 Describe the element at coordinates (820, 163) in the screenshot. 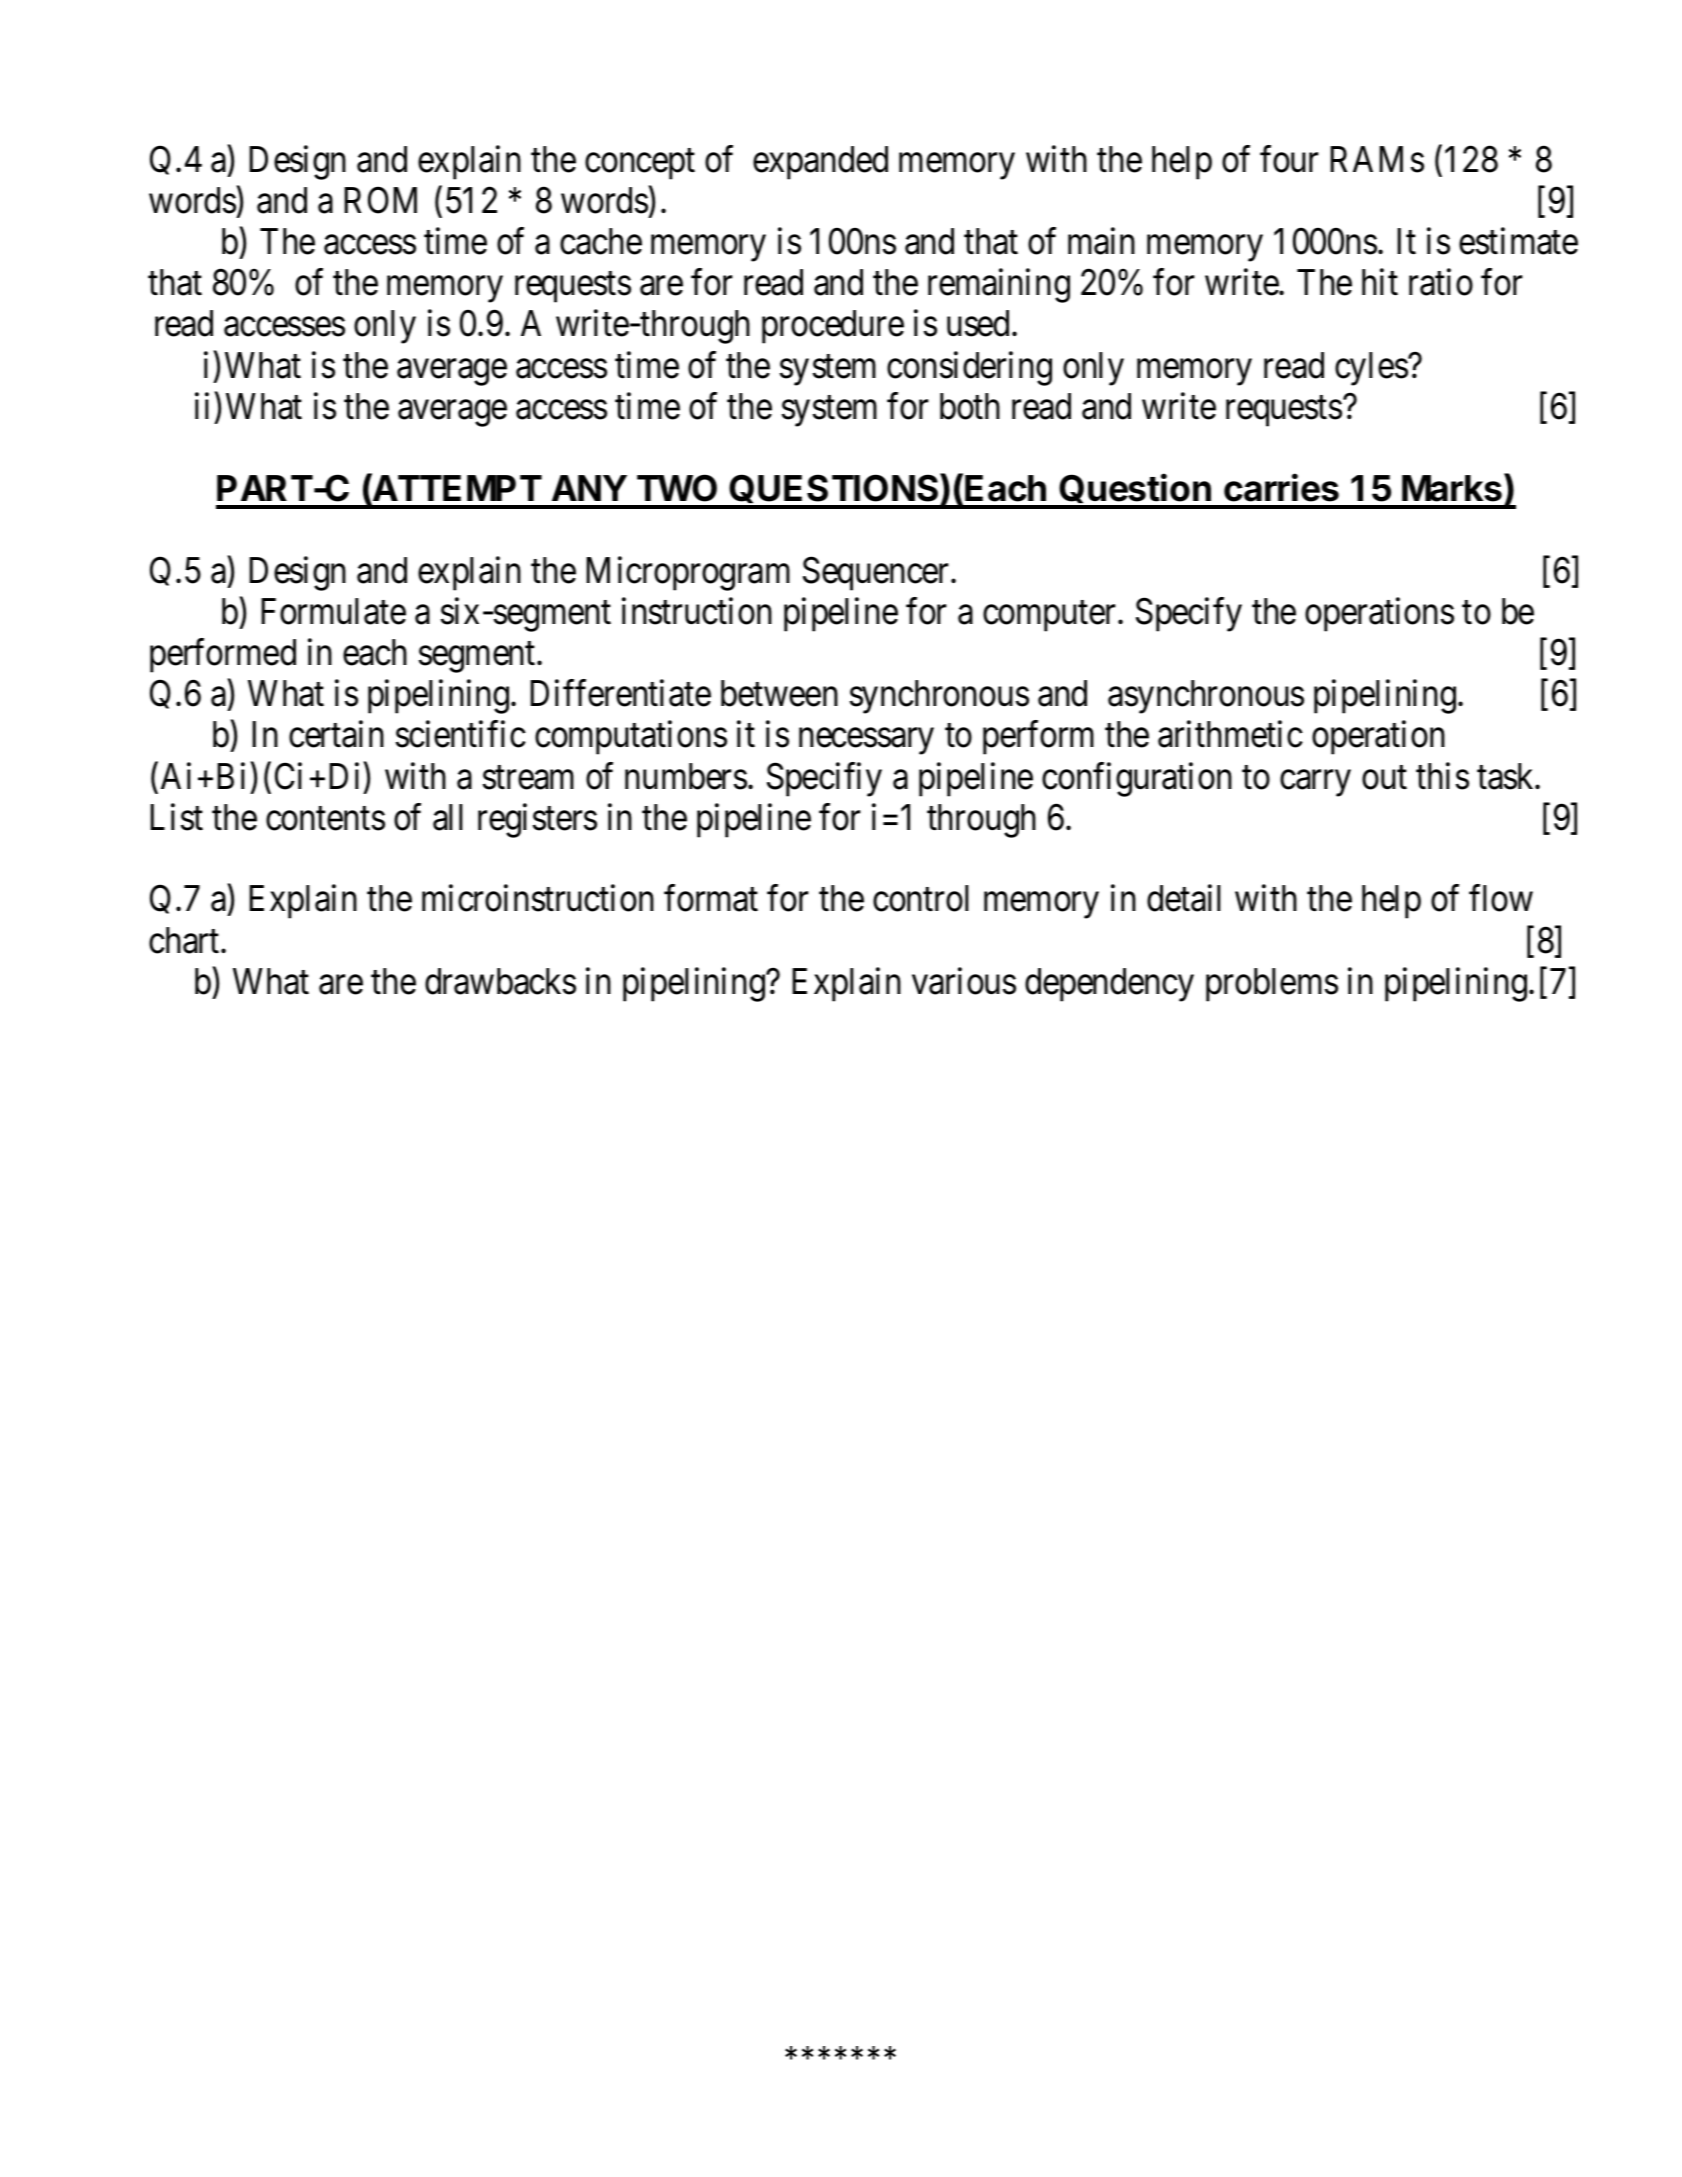

I see `expanded` at that location.
